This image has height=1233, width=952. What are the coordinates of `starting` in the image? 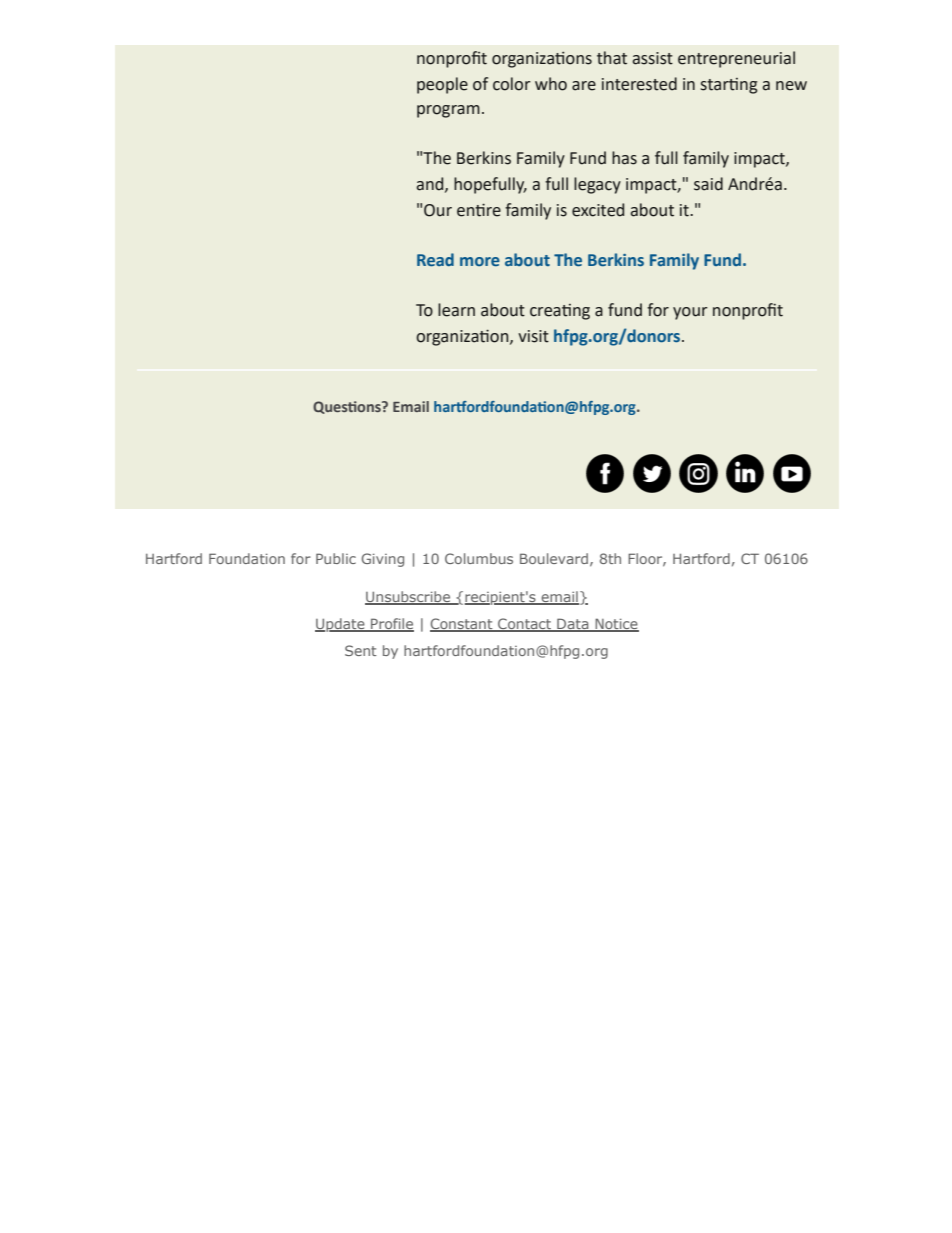 It's located at (729, 86).
